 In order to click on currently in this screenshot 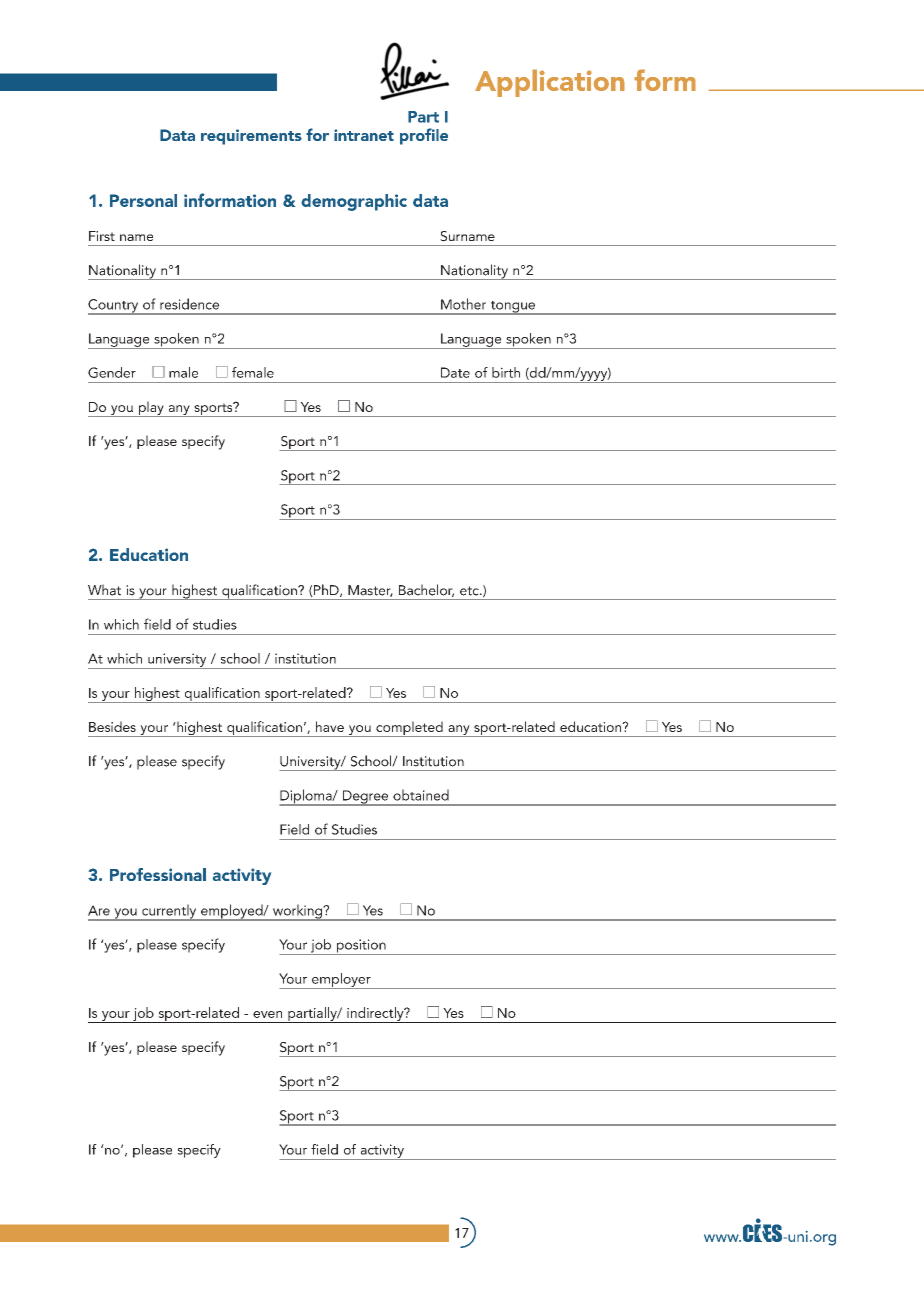, I will do `click(169, 912)`.
